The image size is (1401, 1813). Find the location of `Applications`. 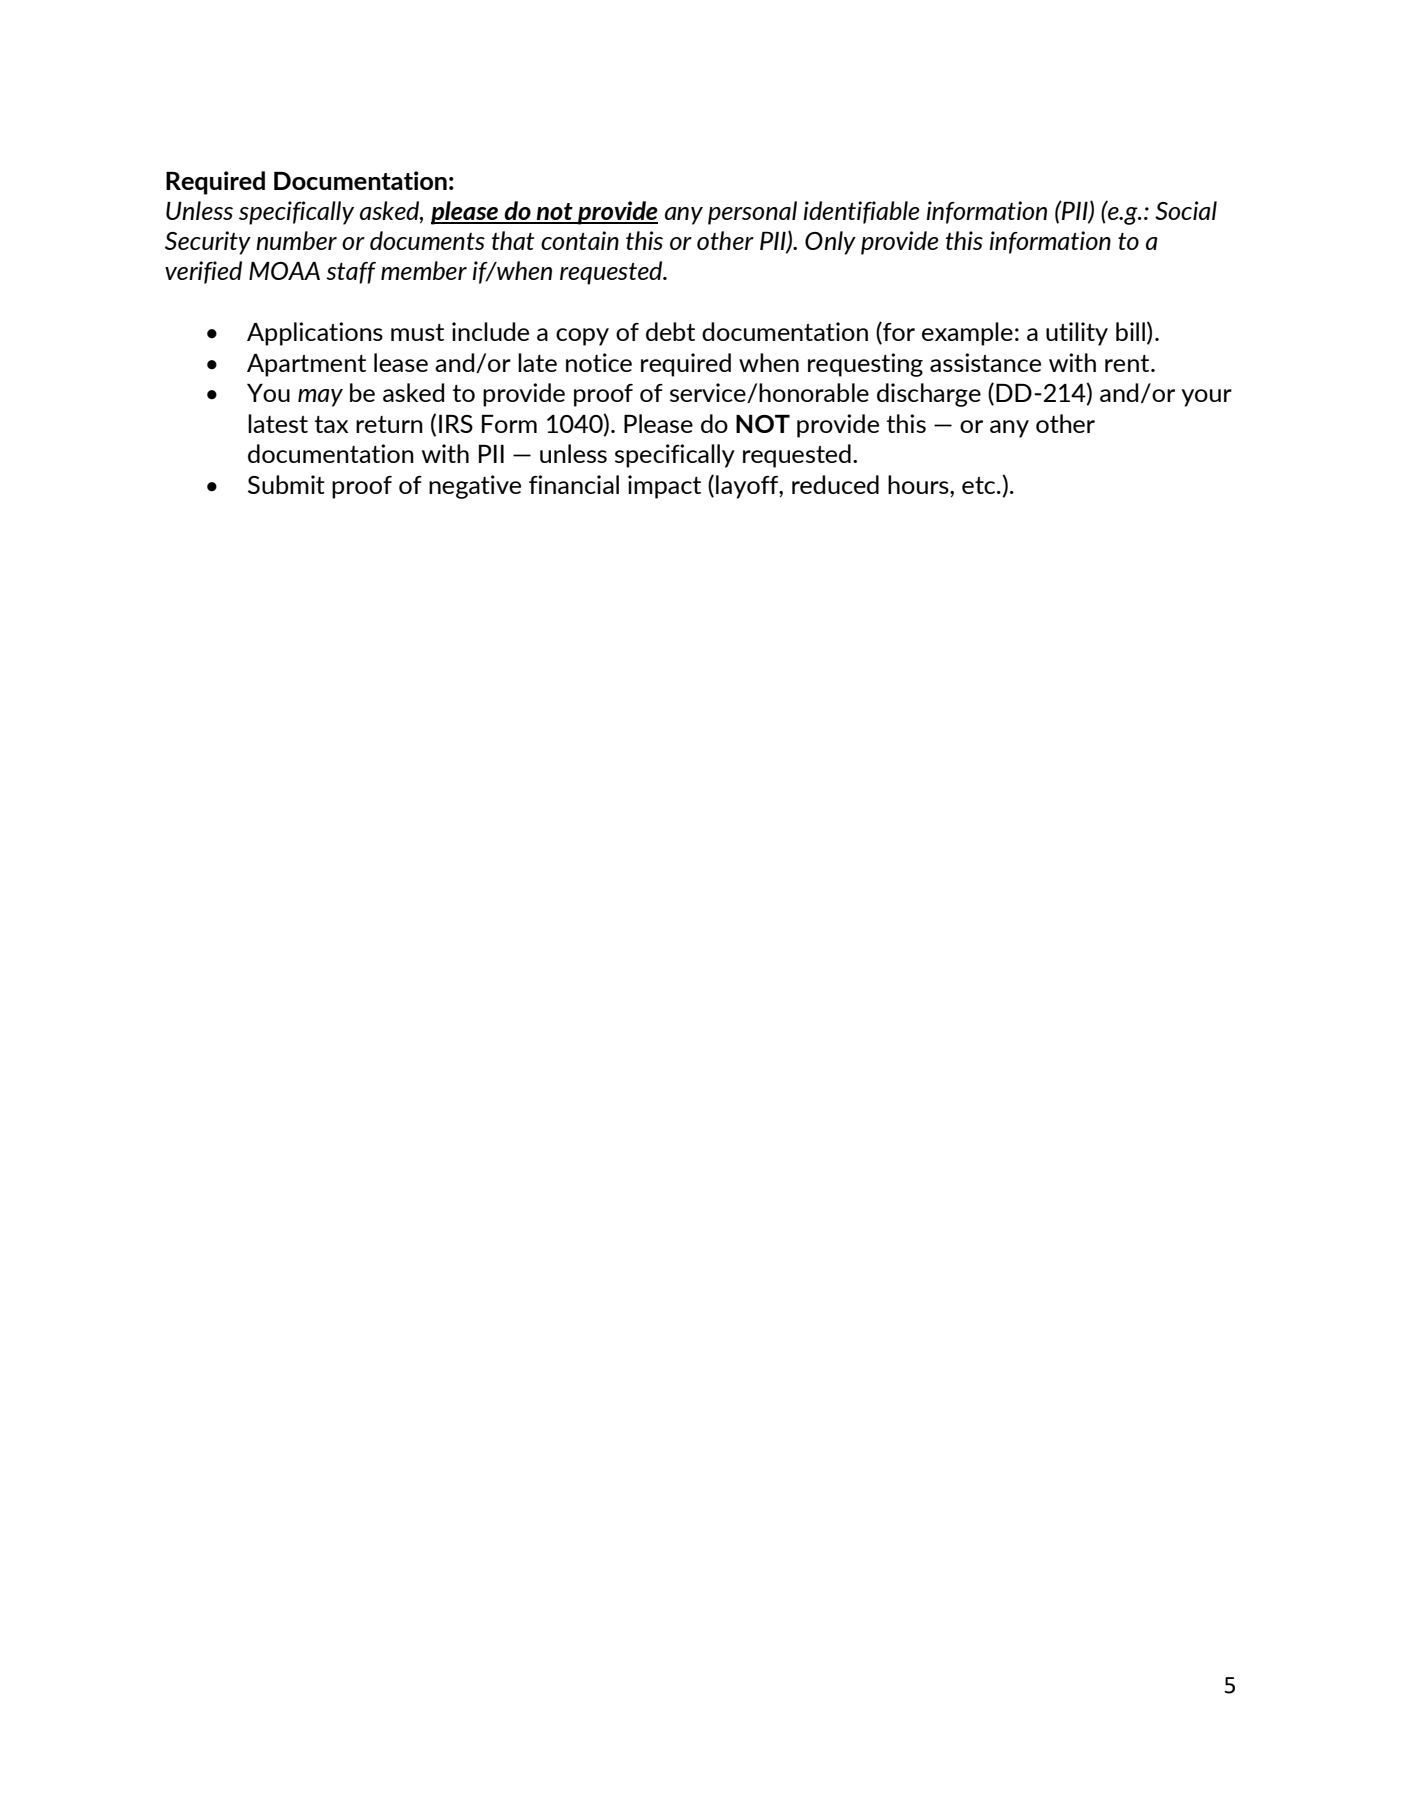

Applications is located at coordinates (315, 334).
